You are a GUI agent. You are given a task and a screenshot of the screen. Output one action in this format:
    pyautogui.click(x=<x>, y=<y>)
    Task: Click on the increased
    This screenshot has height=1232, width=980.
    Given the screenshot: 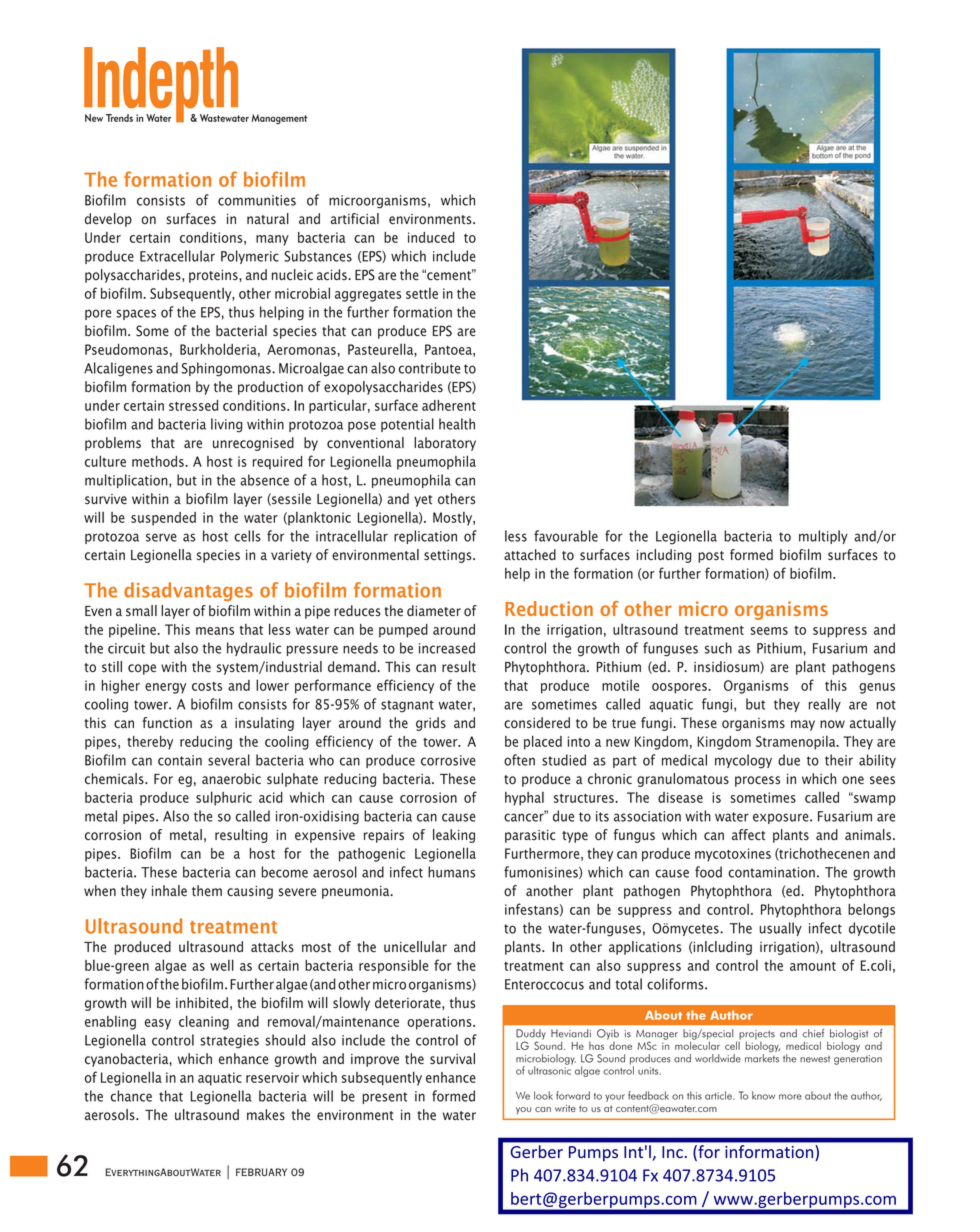 What is the action you would take?
    pyautogui.click(x=447, y=648)
